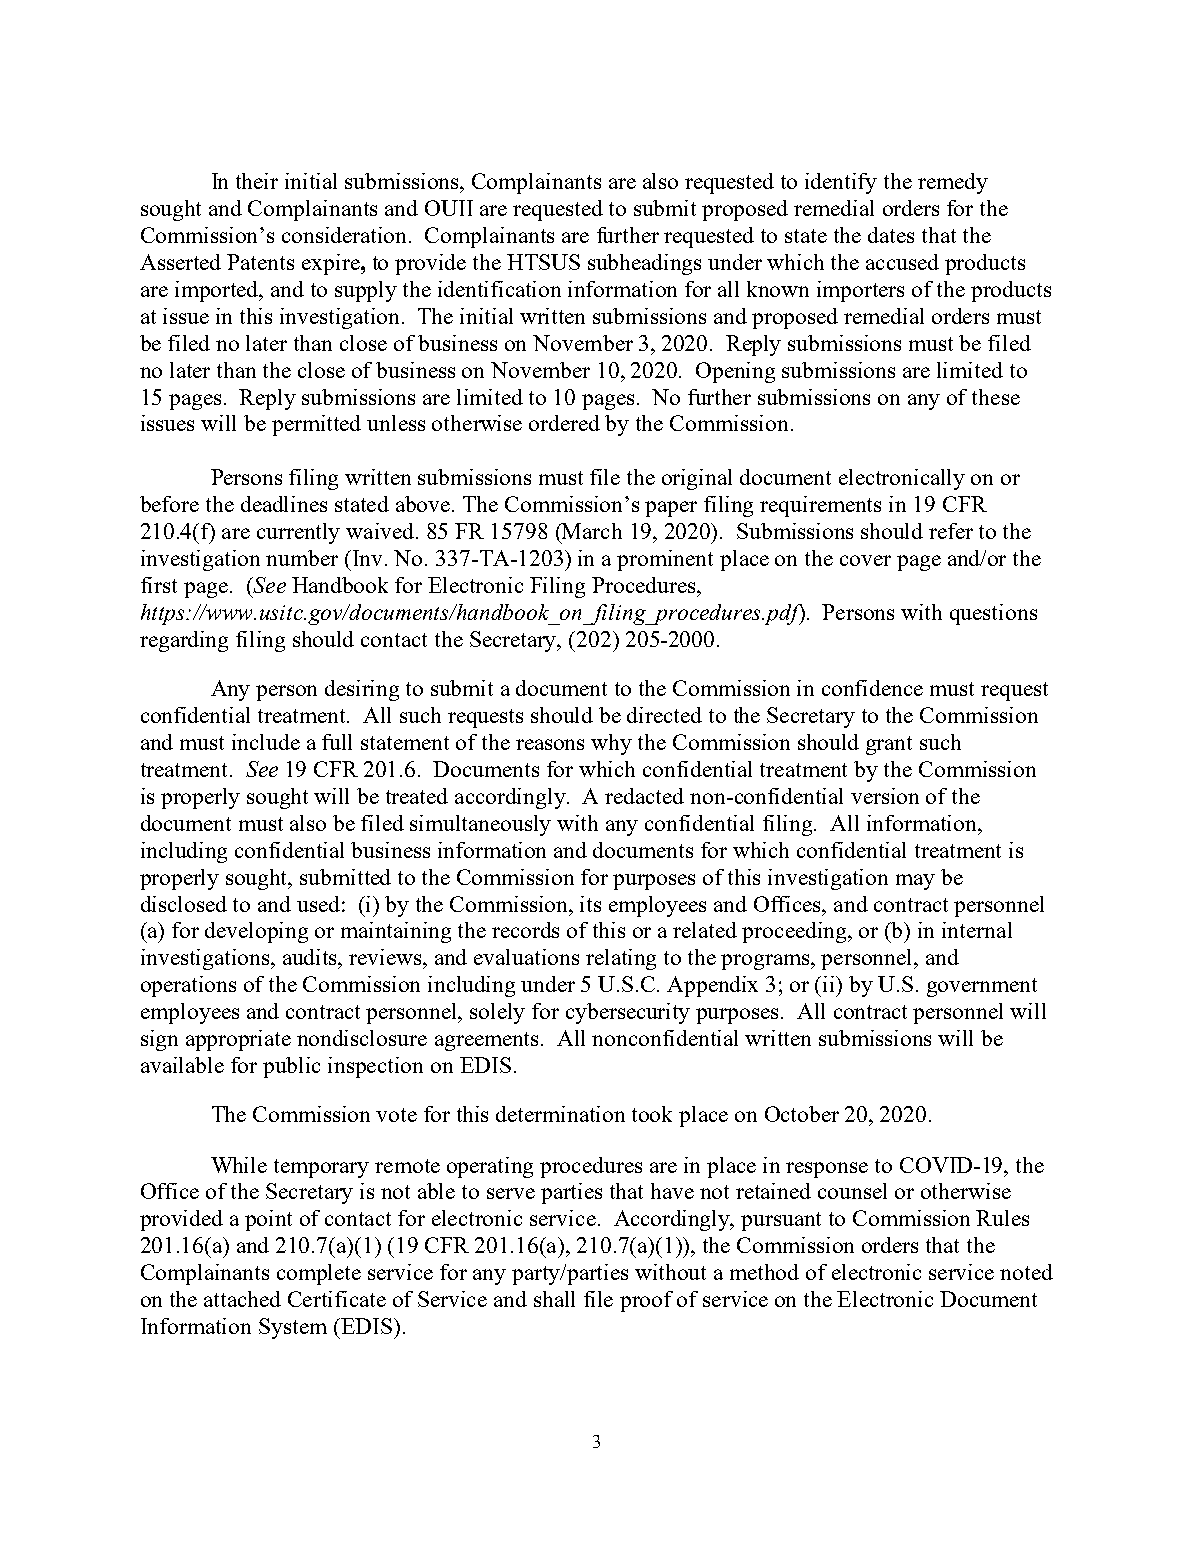 This document has width=1194, height=1545. Describe the element at coordinates (621, 959) in the document. I see `relating` at that location.
